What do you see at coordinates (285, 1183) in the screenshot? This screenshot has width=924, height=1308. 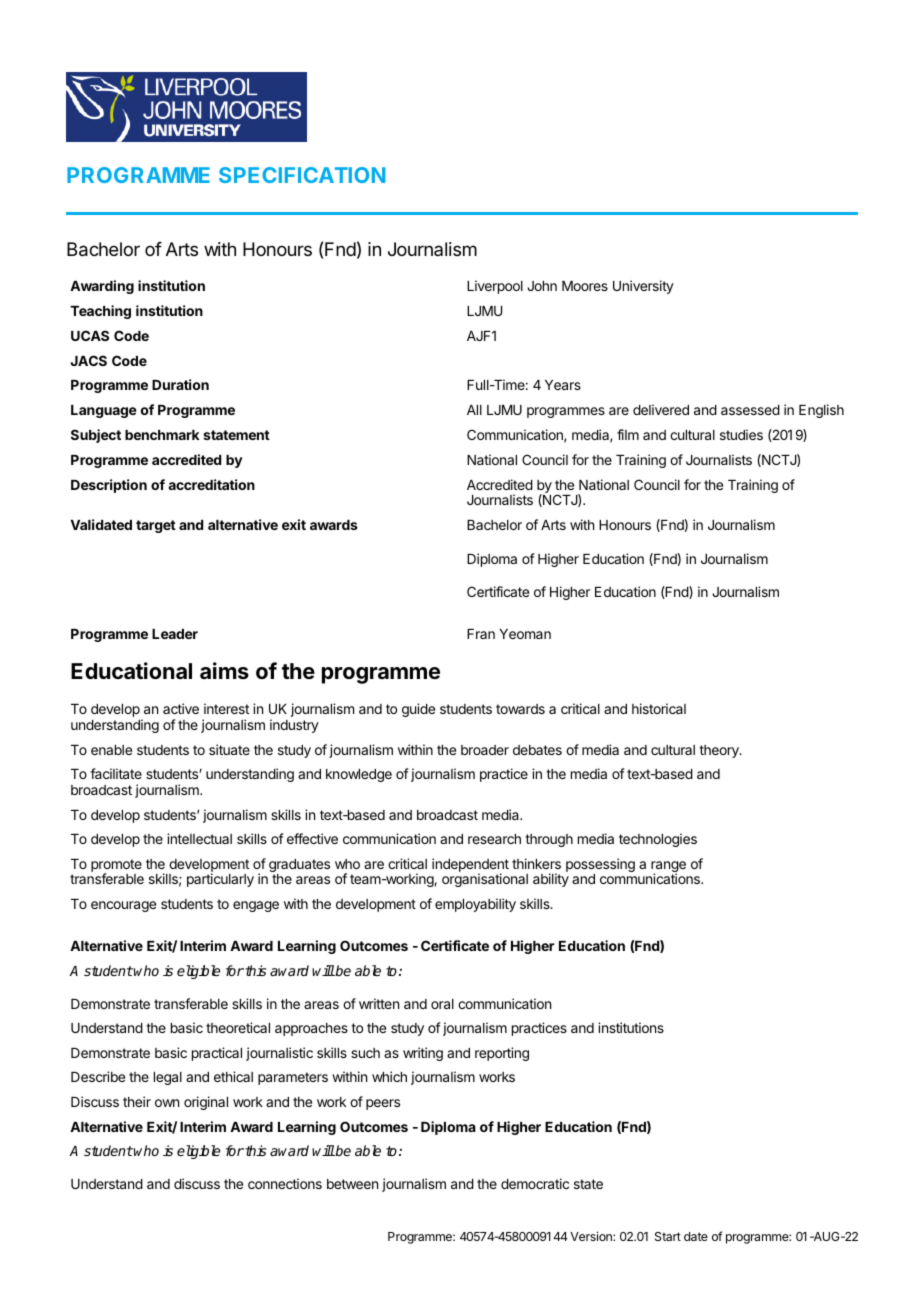 I see `connections` at bounding box center [285, 1183].
